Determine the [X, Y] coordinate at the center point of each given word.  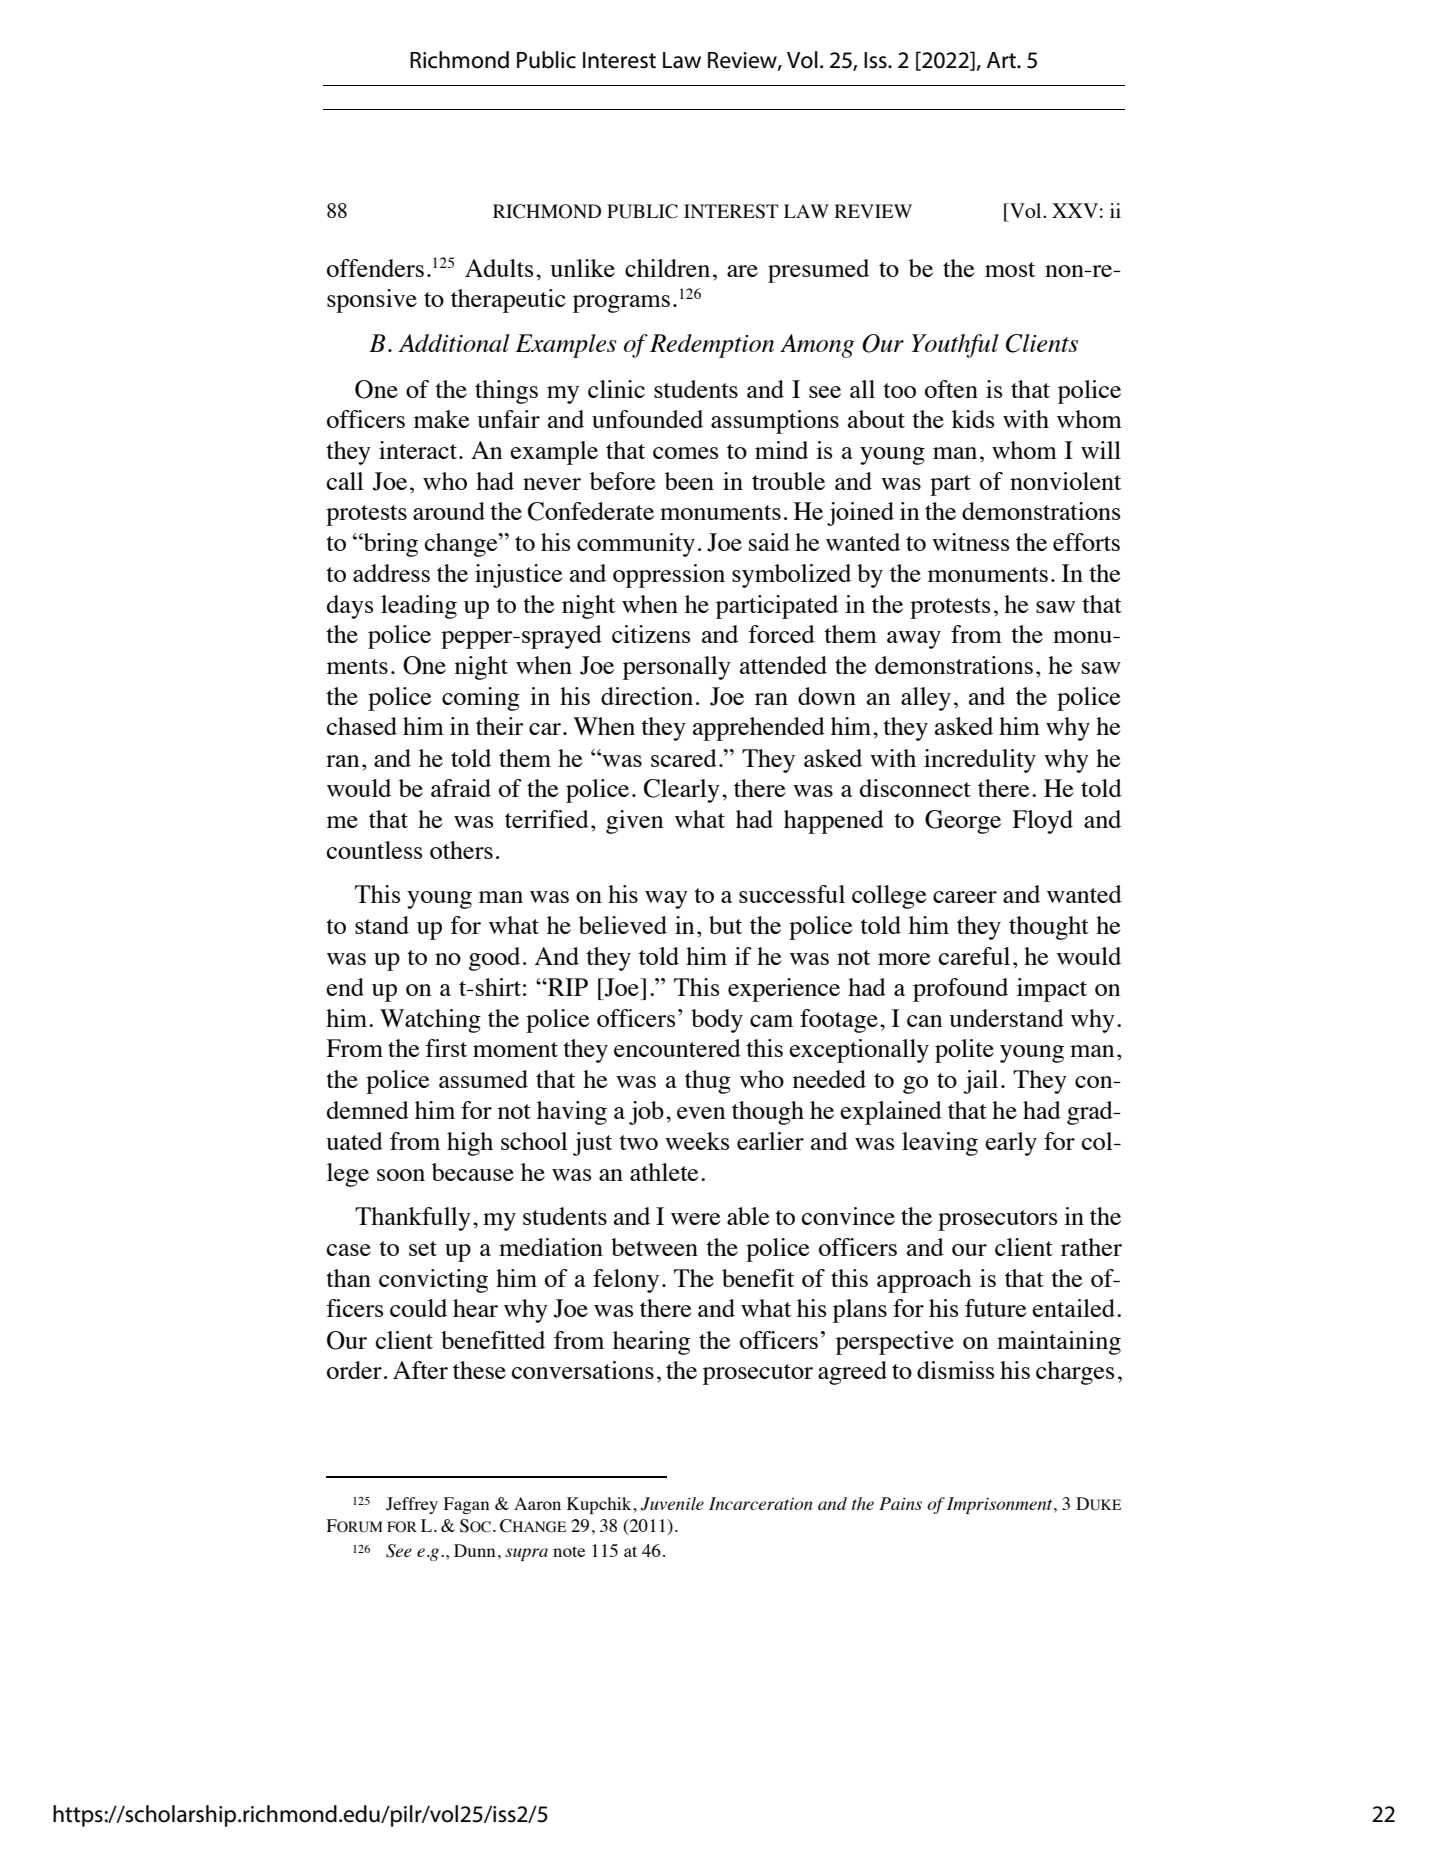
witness [970, 542]
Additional [454, 343]
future [995, 1308]
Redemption [712, 346]
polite [964, 1051]
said [769, 542]
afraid [461, 788]
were [695, 1219]
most [1010, 269]
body [717, 1021]
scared [684, 758]
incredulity [980, 761]
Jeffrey [412, 1505]
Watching [430, 1021]
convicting [433, 1281]
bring [390, 545]
